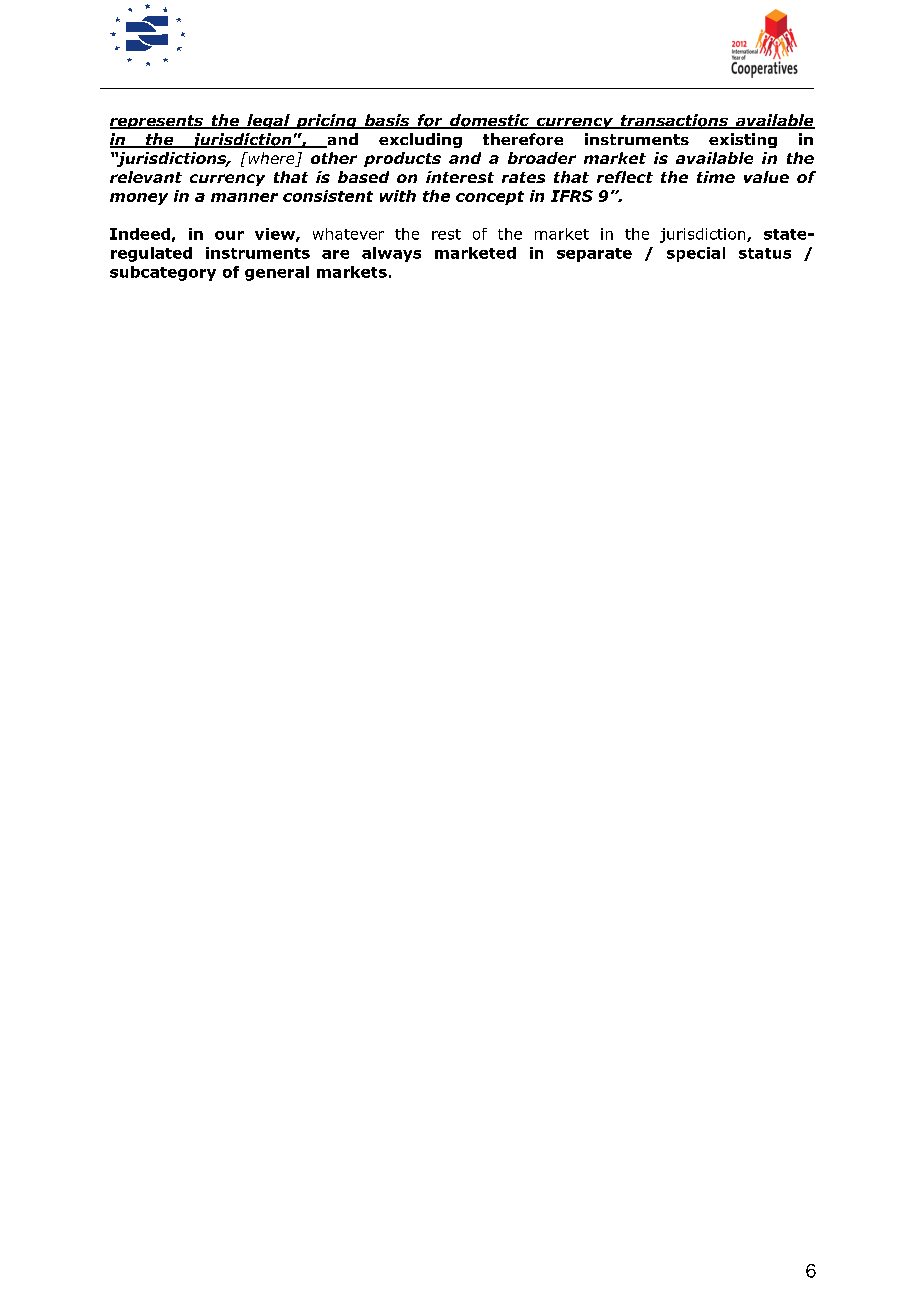 The width and height of the screenshot is (924, 1308). Describe the element at coordinates (674, 121) in the screenshot. I see `transactions` at that location.
